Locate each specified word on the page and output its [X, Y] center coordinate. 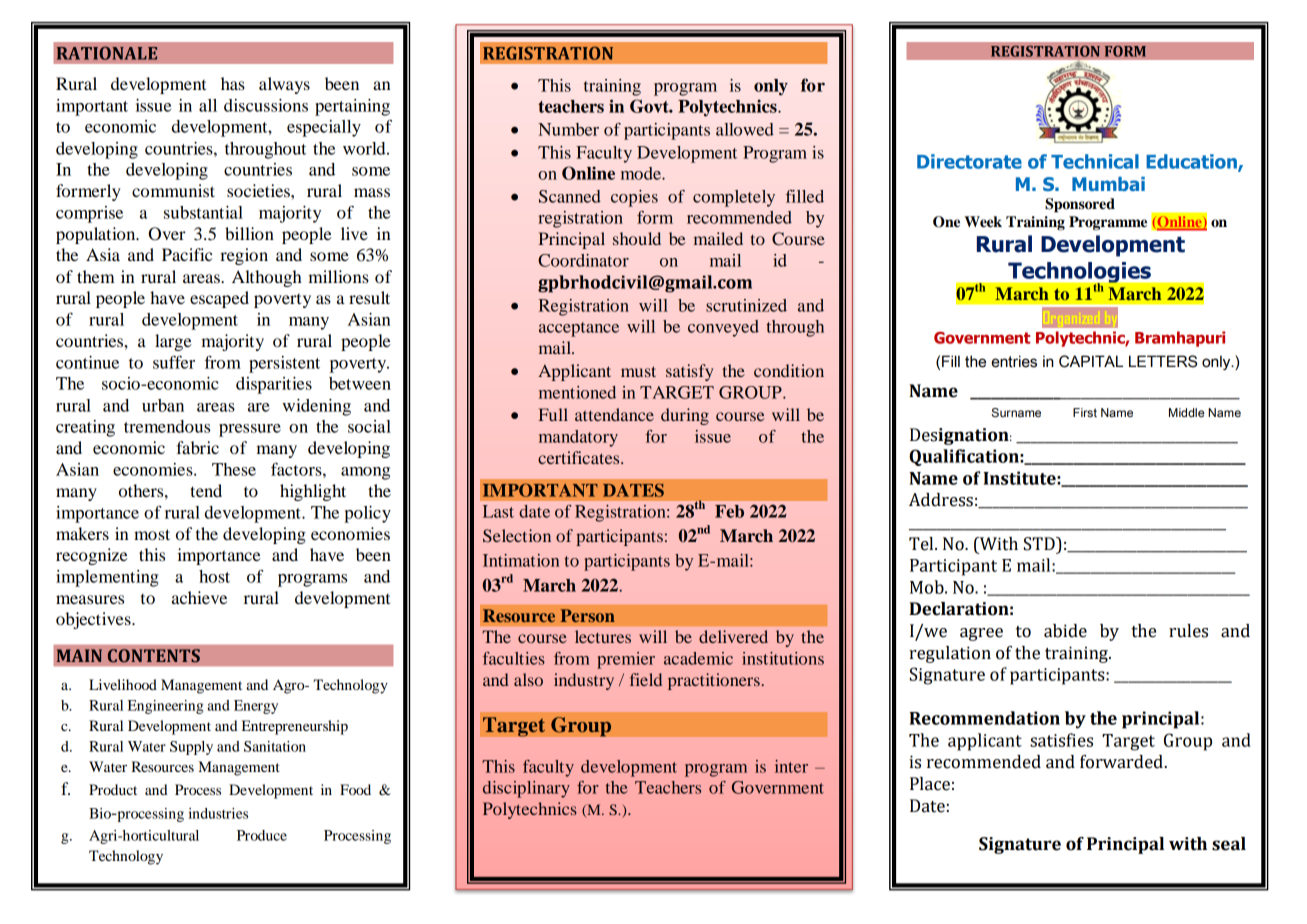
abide [1065, 631]
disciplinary [526, 789]
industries [218, 813]
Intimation [521, 560]
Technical [1095, 161]
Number [568, 129]
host [214, 576]
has [233, 83]
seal [1229, 844]
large [173, 342]
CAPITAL [1091, 361]
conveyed [723, 328]
